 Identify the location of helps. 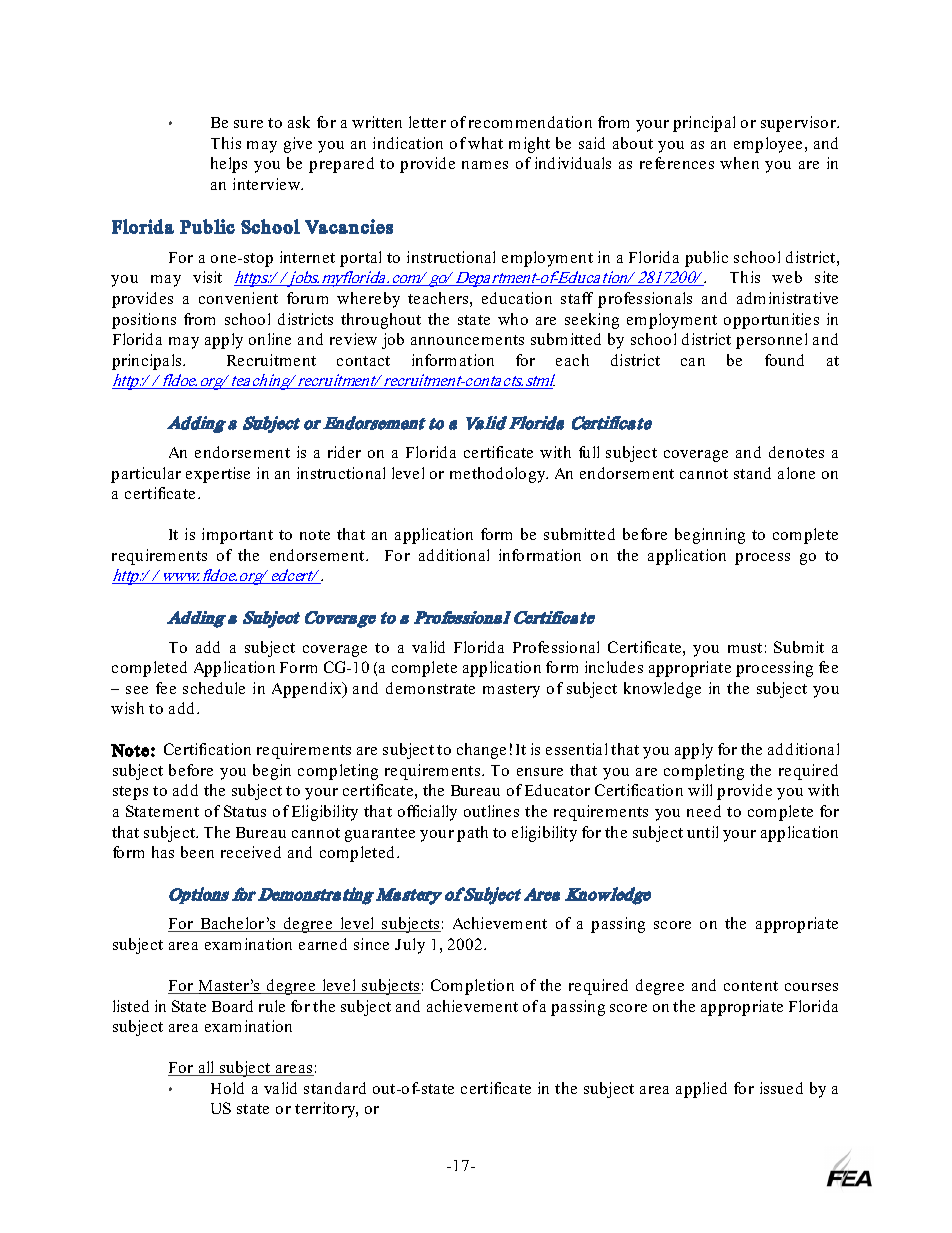
(229, 165).
